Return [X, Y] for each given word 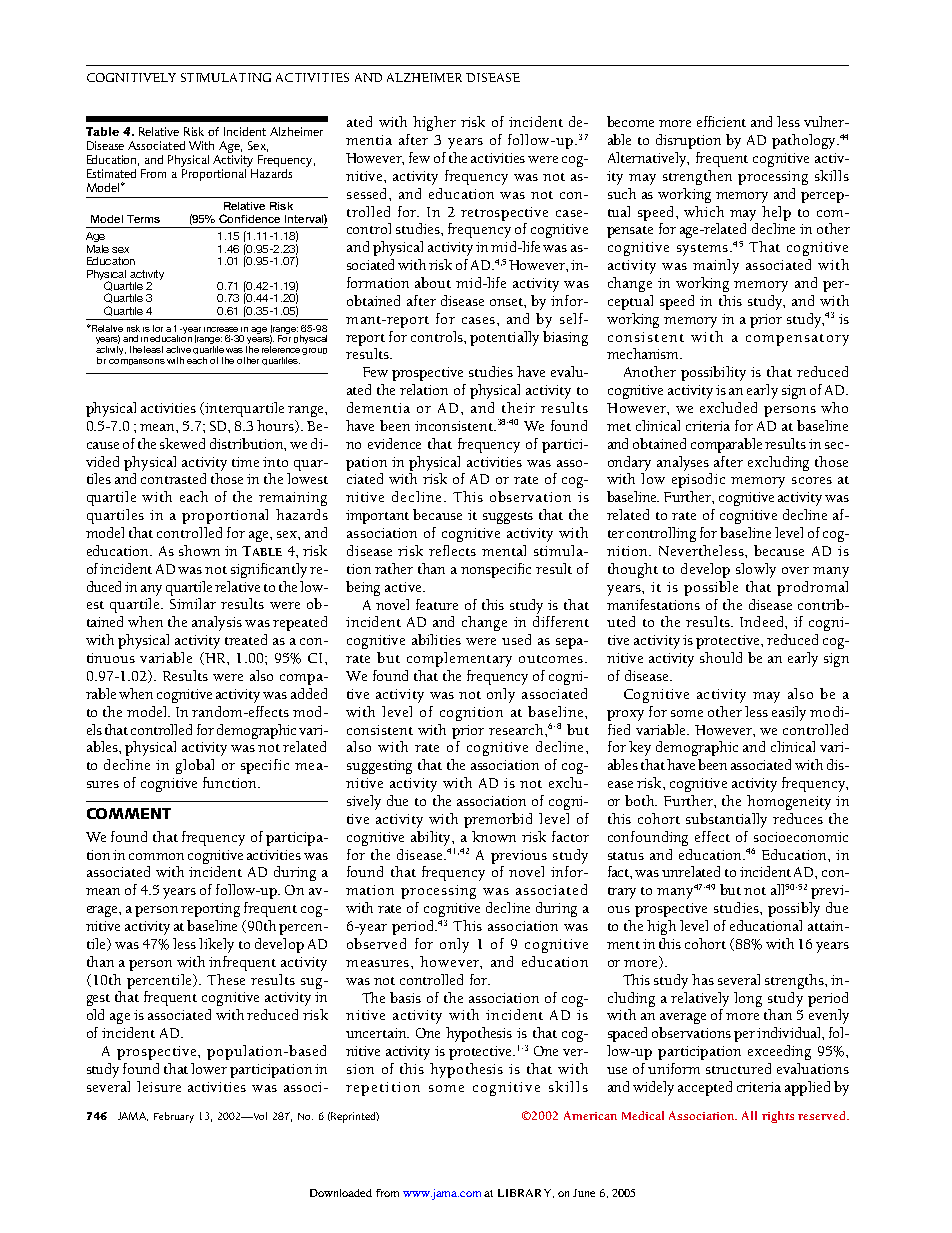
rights [778, 1117]
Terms [143, 219]
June [584, 1193]
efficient [721, 121]
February [174, 1117]
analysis [217, 623]
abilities [436, 639]
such [622, 193]
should [721, 657]
